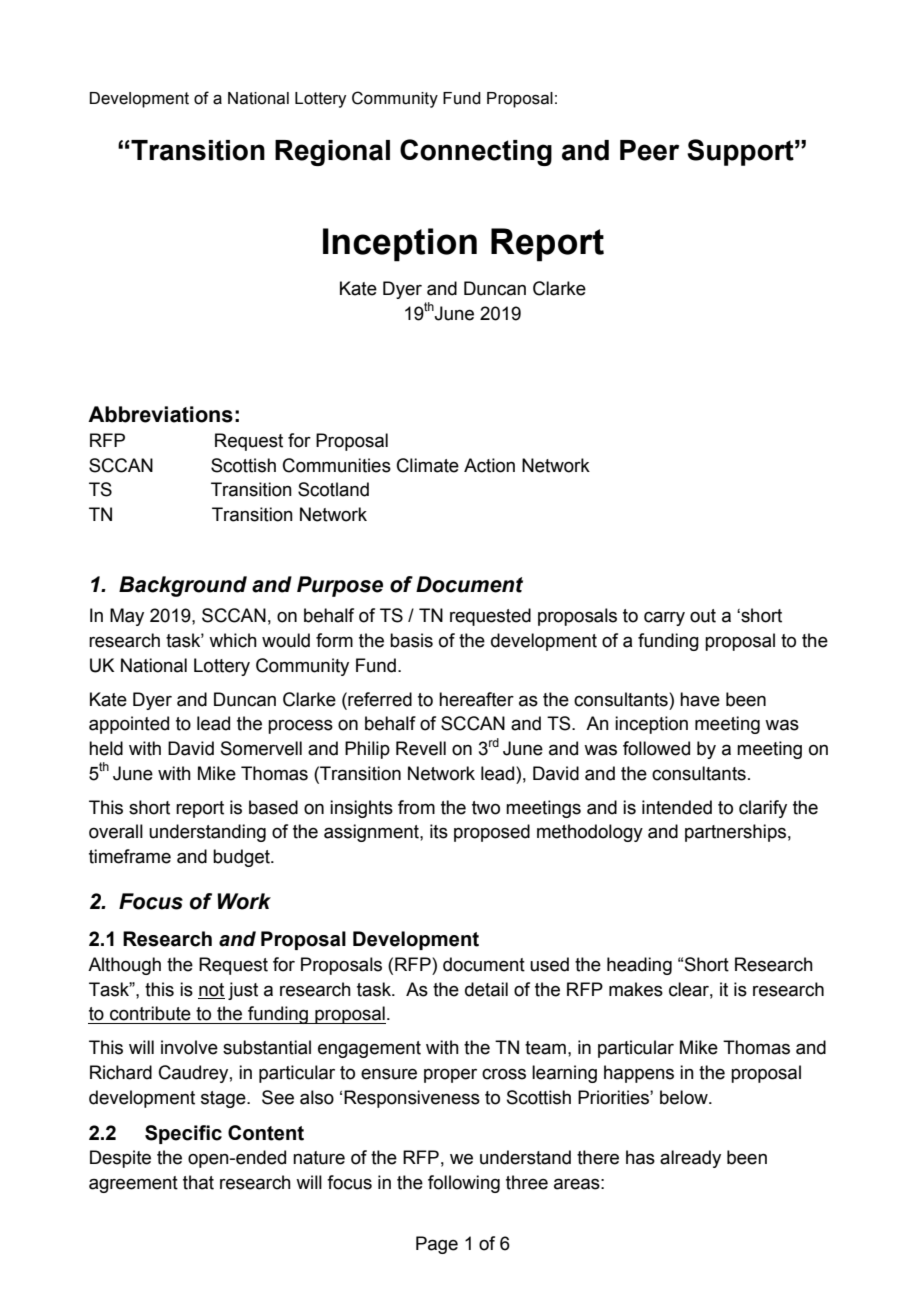 Image resolution: width=924 pixels, height=1308 pixels. Describe the element at coordinates (332, 153) in the document. I see `Regional` at that location.
